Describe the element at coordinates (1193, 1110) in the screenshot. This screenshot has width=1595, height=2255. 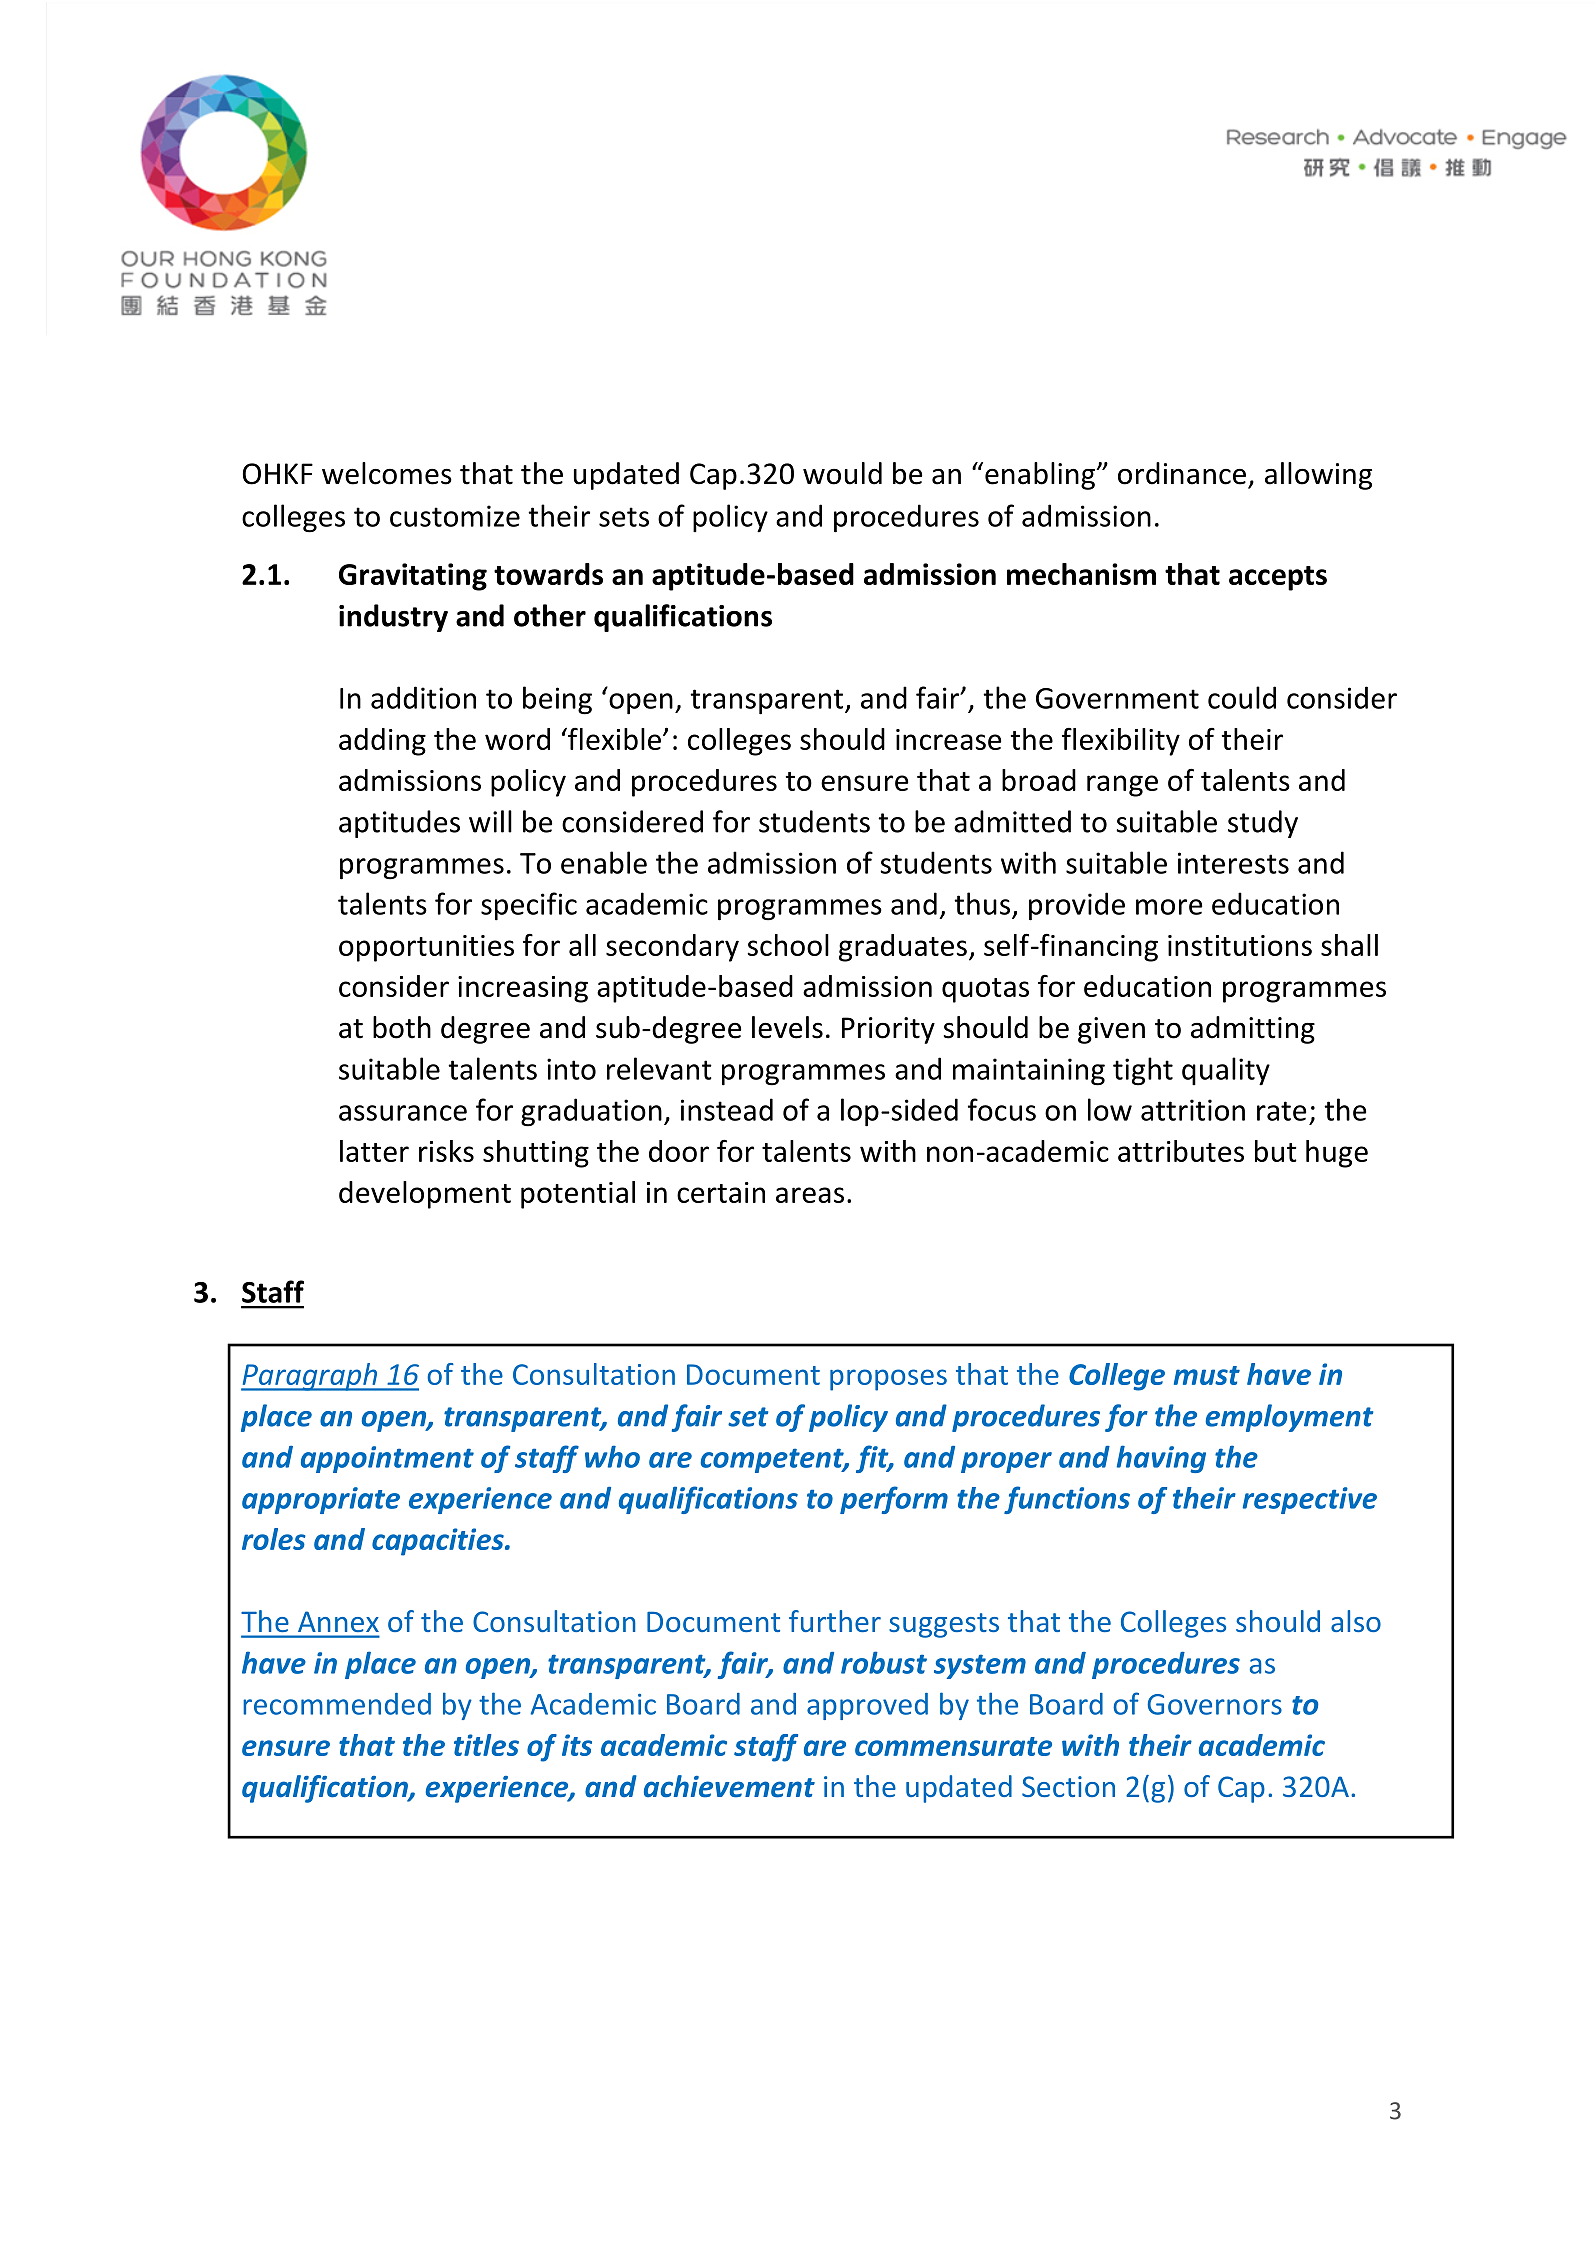
I see `attrition` at that location.
